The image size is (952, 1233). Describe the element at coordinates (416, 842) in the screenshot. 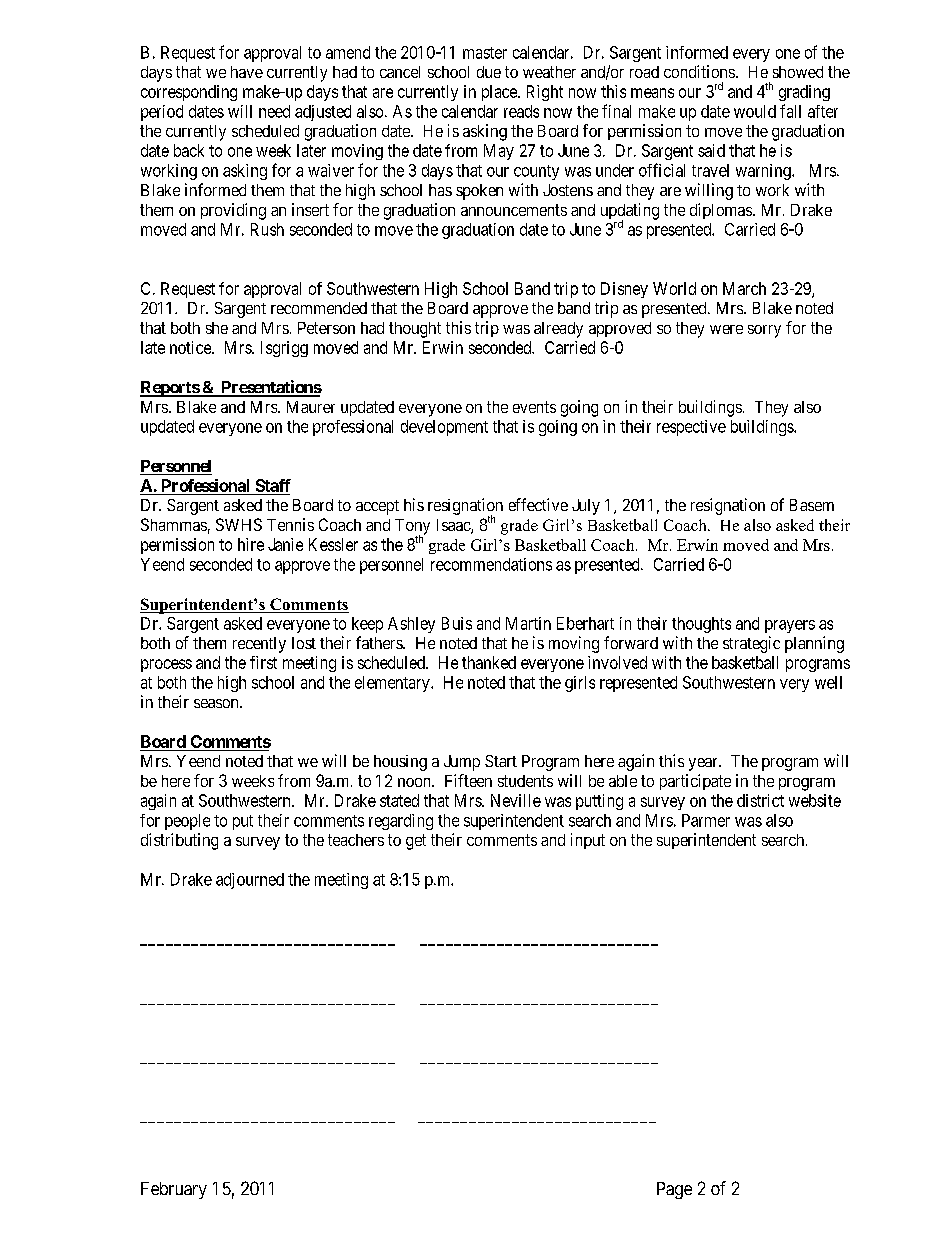

I see `get` at that location.
